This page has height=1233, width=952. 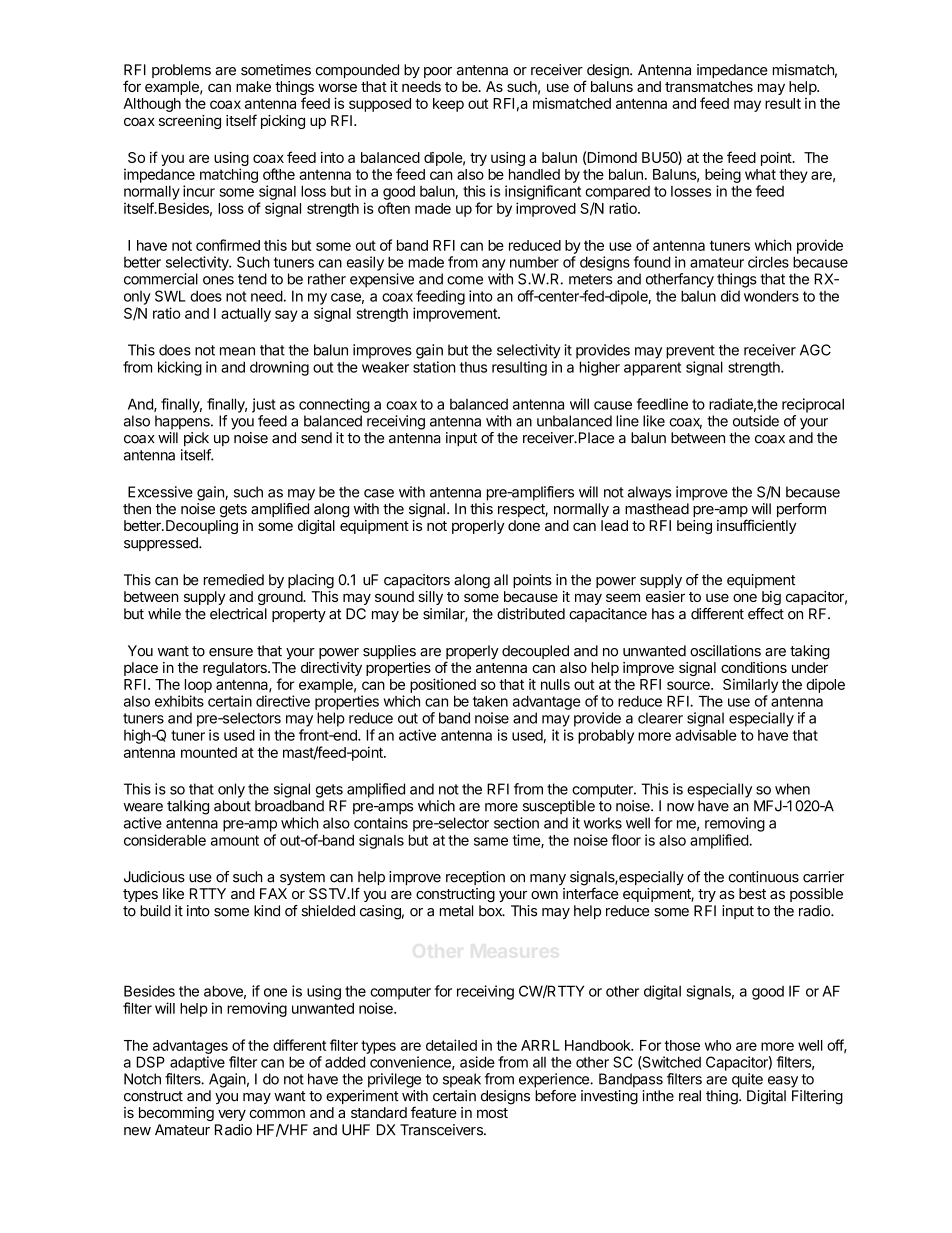 What do you see at coordinates (760, 174) in the page?
I see `what` at bounding box center [760, 174].
